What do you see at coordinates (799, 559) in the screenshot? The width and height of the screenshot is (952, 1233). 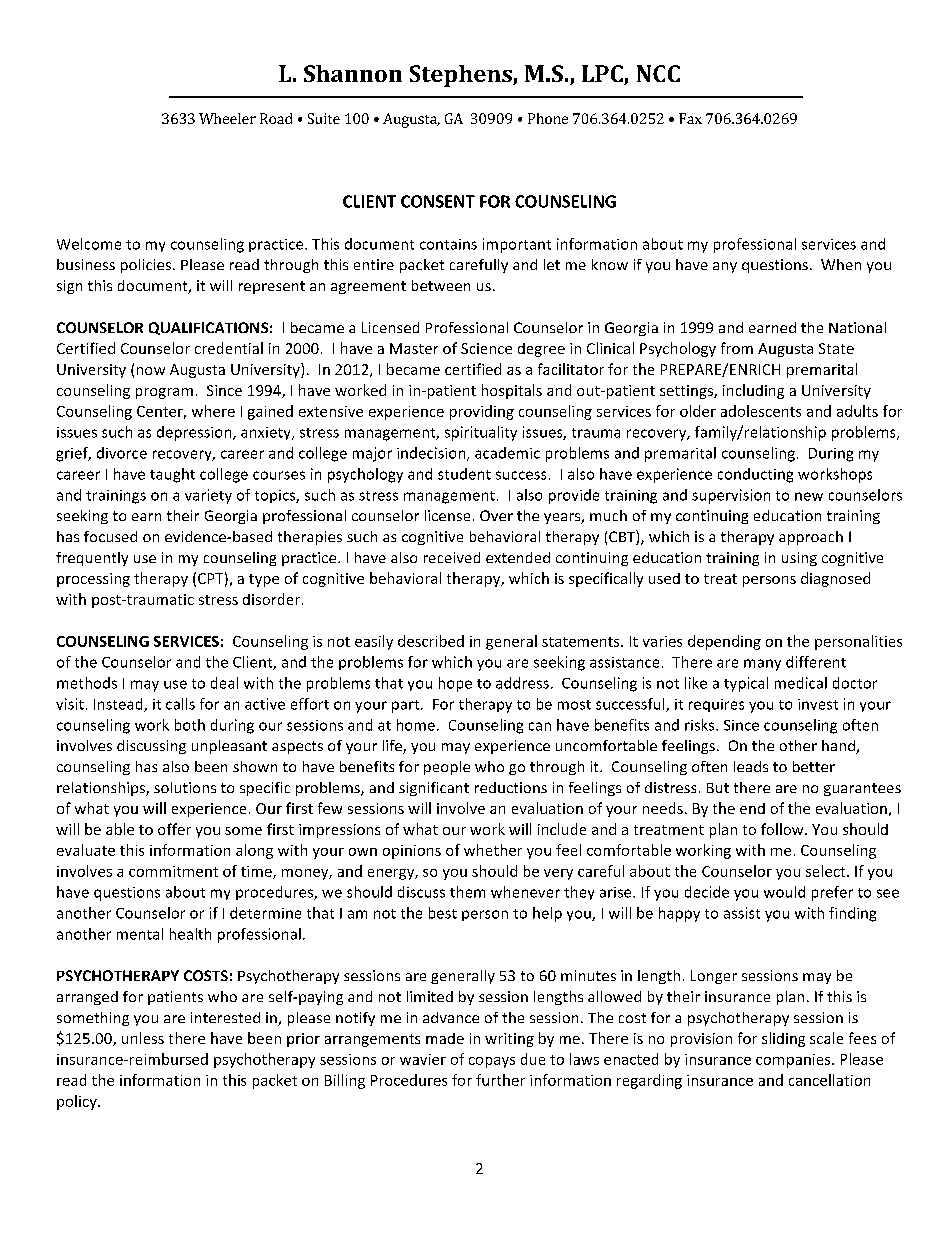 I see `using` at bounding box center [799, 559].
